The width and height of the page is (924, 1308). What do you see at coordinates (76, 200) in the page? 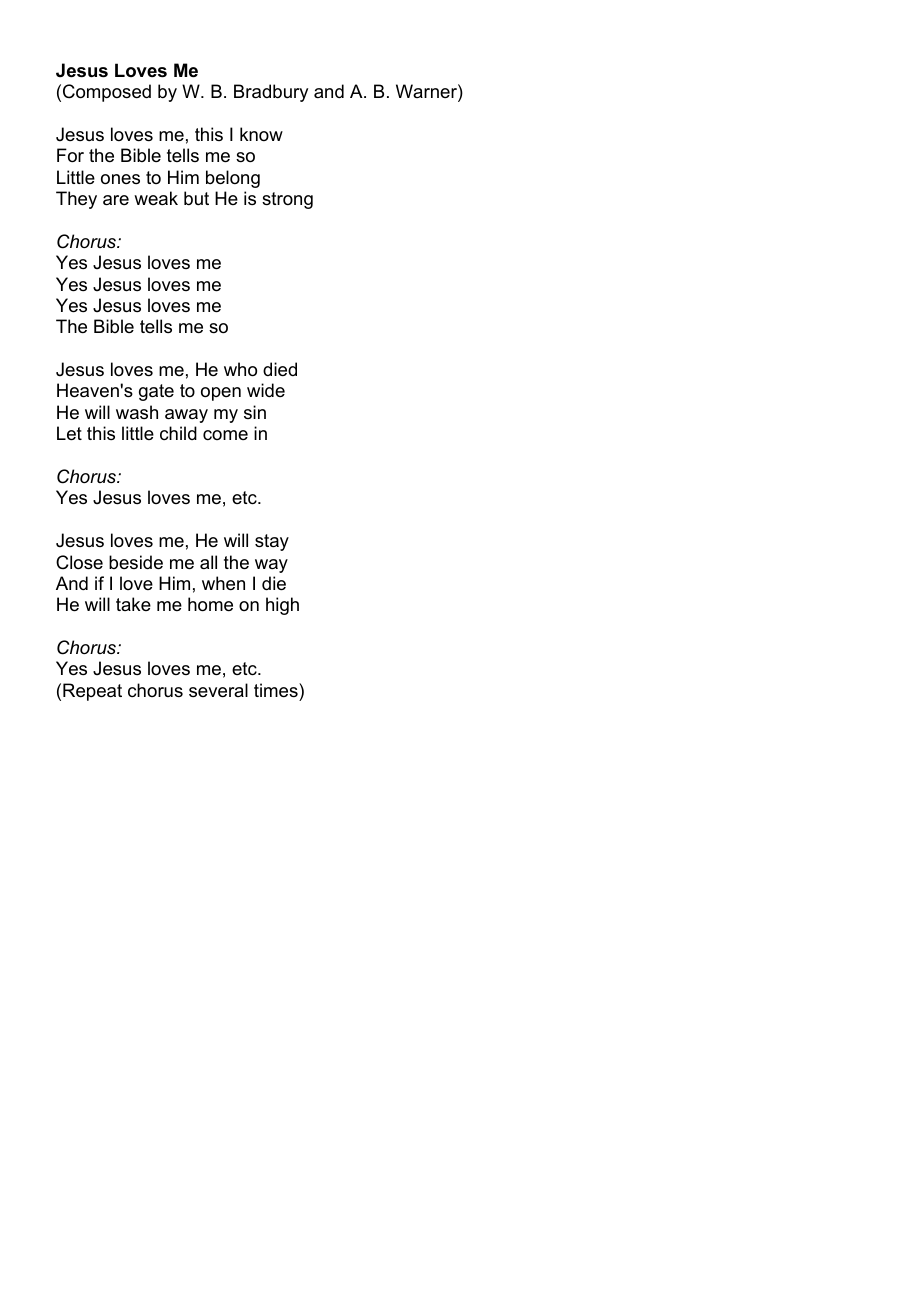
I see `They` at bounding box center [76, 200].
